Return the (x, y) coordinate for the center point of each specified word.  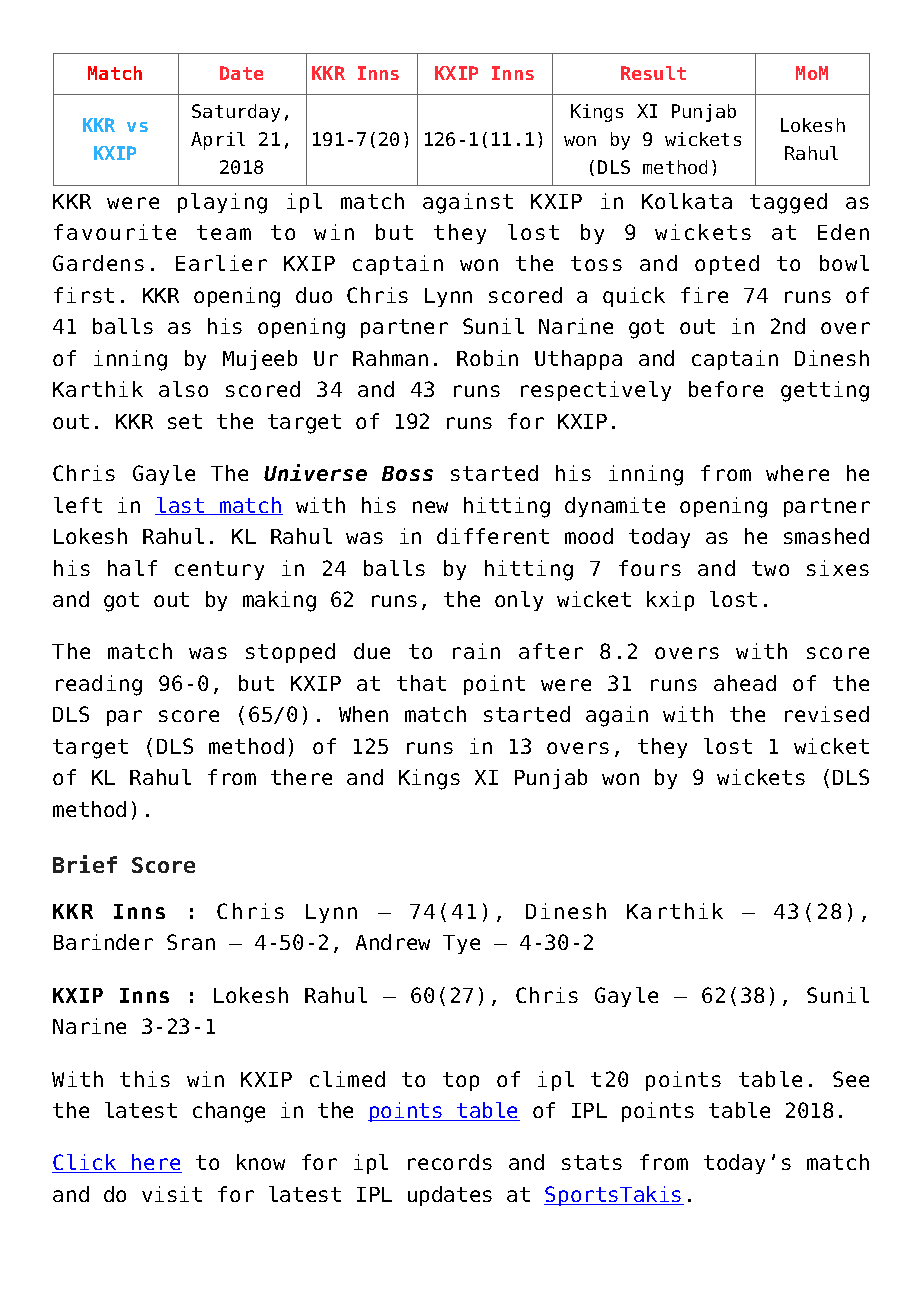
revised (827, 714)
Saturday (236, 113)
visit (172, 1194)
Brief (85, 864)
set (185, 421)
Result (653, 73)
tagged (788, 203)
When (363, 714)
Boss (407, 473)
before (726, 389)
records (450, 1162)
